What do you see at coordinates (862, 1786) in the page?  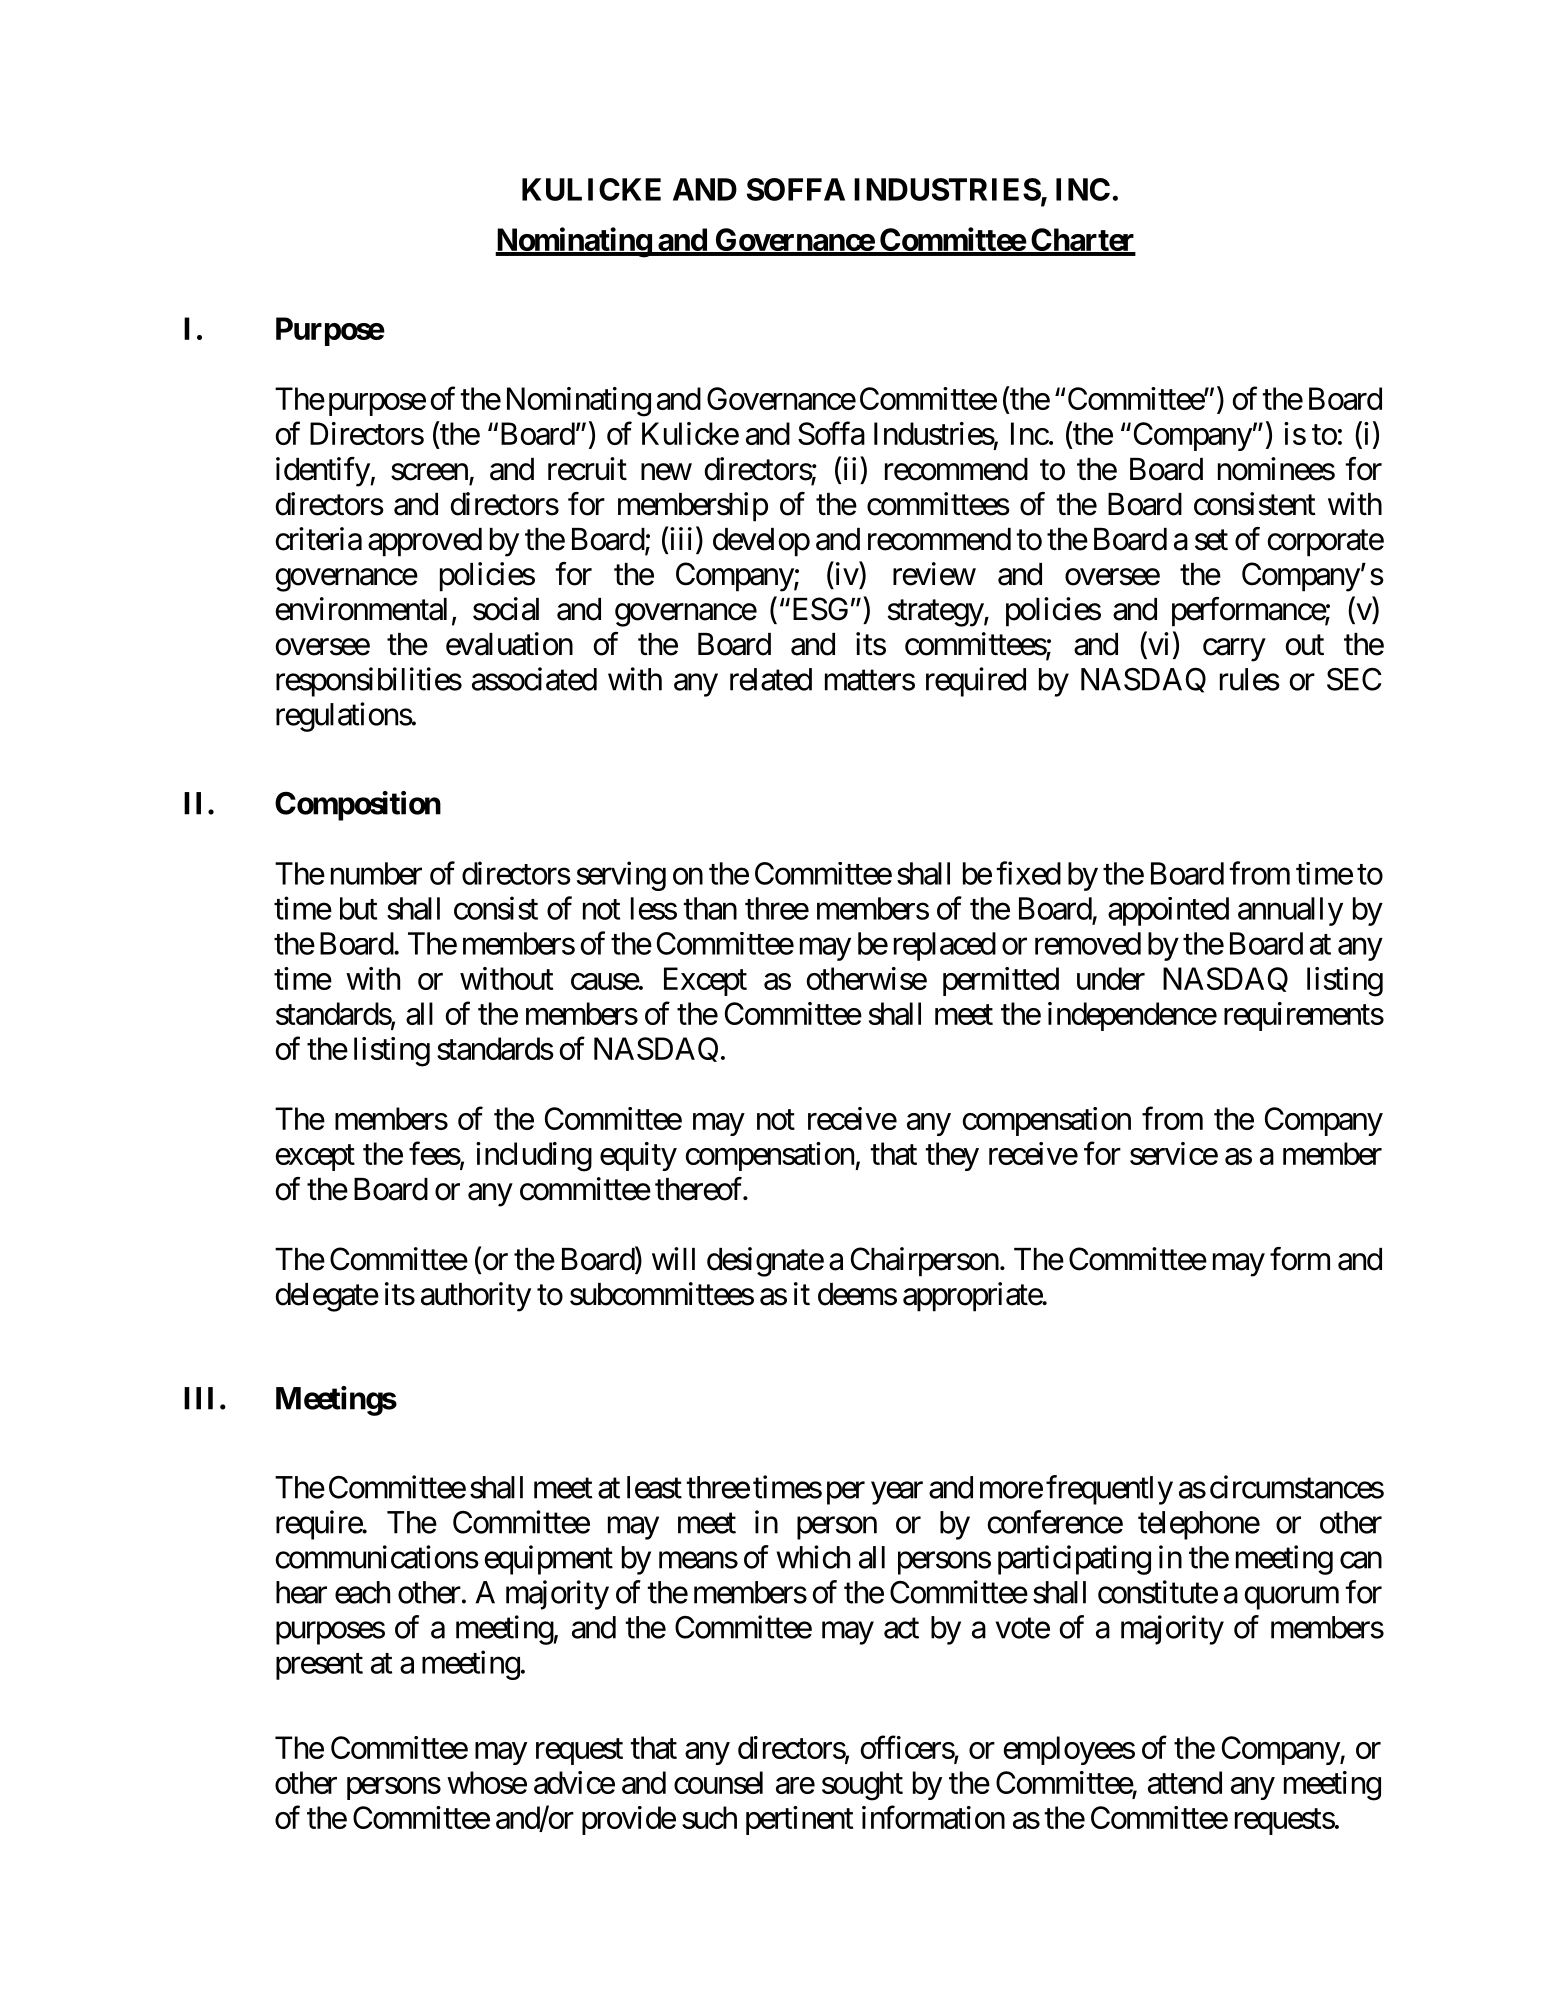 I see `sought` at bounding box center [862, 1786].
